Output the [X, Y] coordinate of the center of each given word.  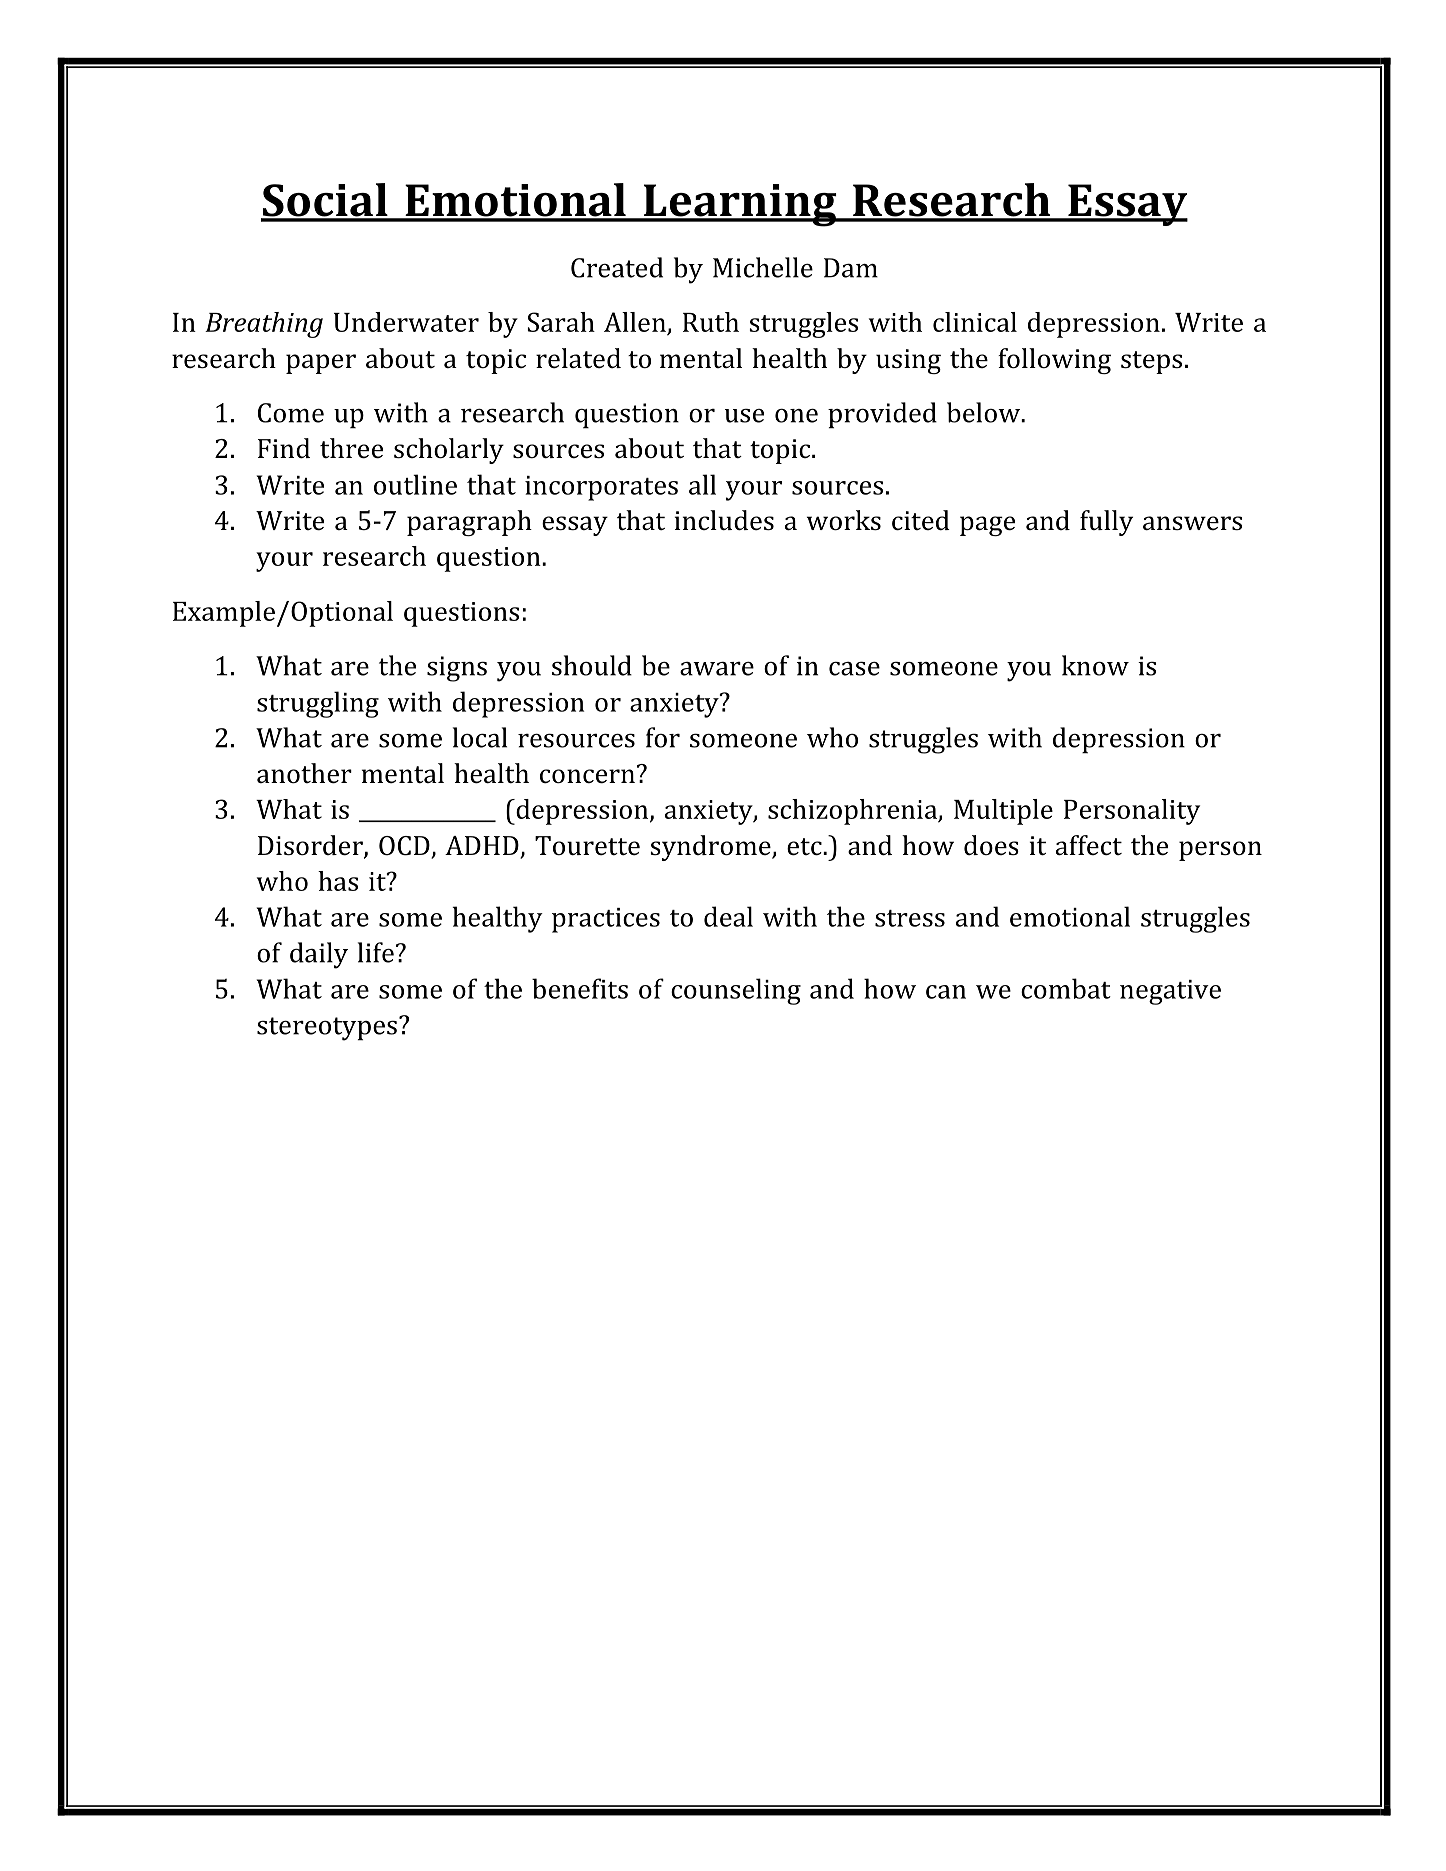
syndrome [711, 848]
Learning [740, 205]
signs [457, 669]
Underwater [406, 322]
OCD [405, 847]
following [1054, 361]
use [744, 416]
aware [717, 669]
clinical [975, 322]
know [1095, 665]
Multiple [1003, 812]
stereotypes [327, 1029]
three [351, 448]
